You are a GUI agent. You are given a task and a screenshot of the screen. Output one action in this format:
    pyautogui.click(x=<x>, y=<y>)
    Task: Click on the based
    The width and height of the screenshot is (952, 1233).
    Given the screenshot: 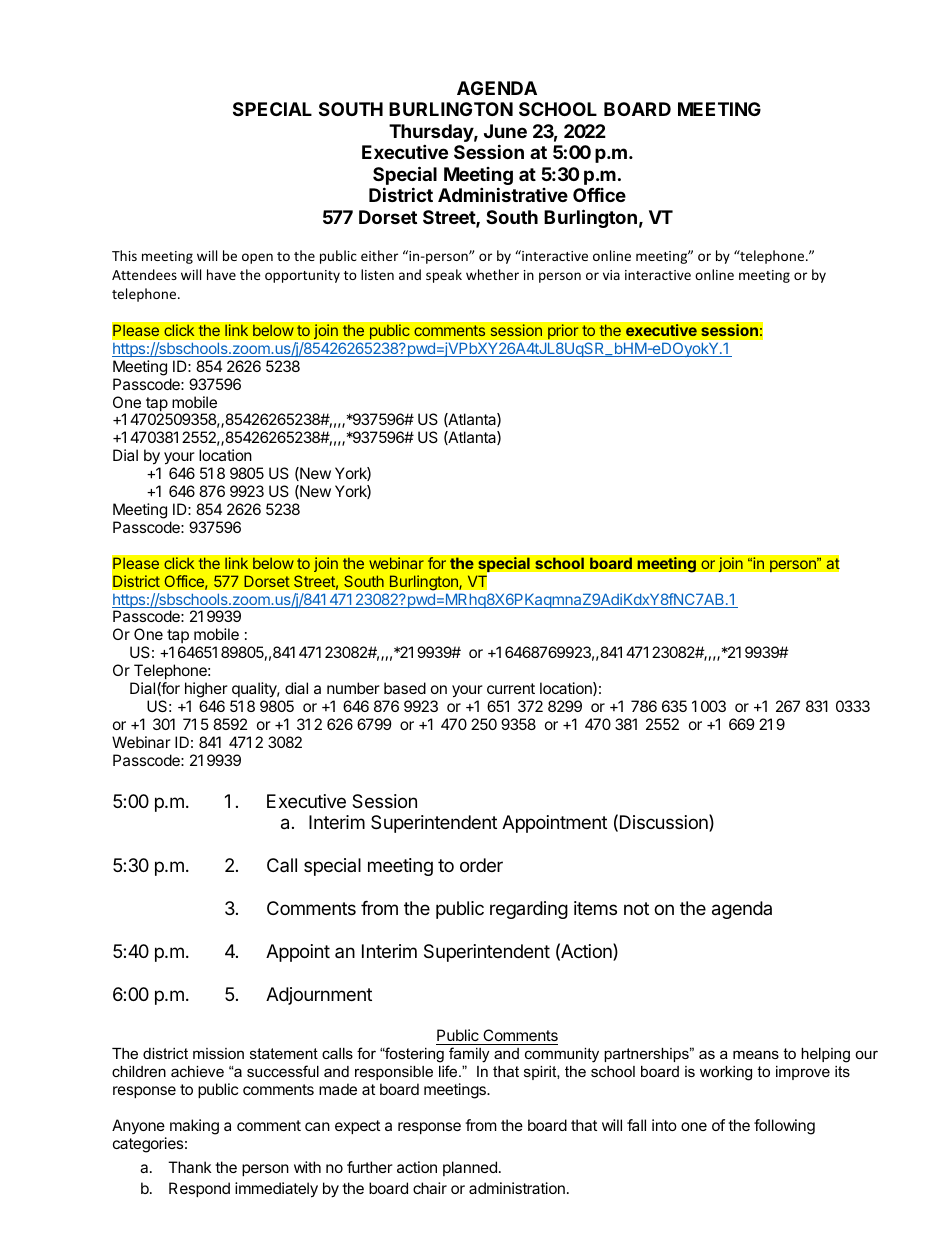 What is the action you would take?
    pyautogui.click(x=405, y=688)
